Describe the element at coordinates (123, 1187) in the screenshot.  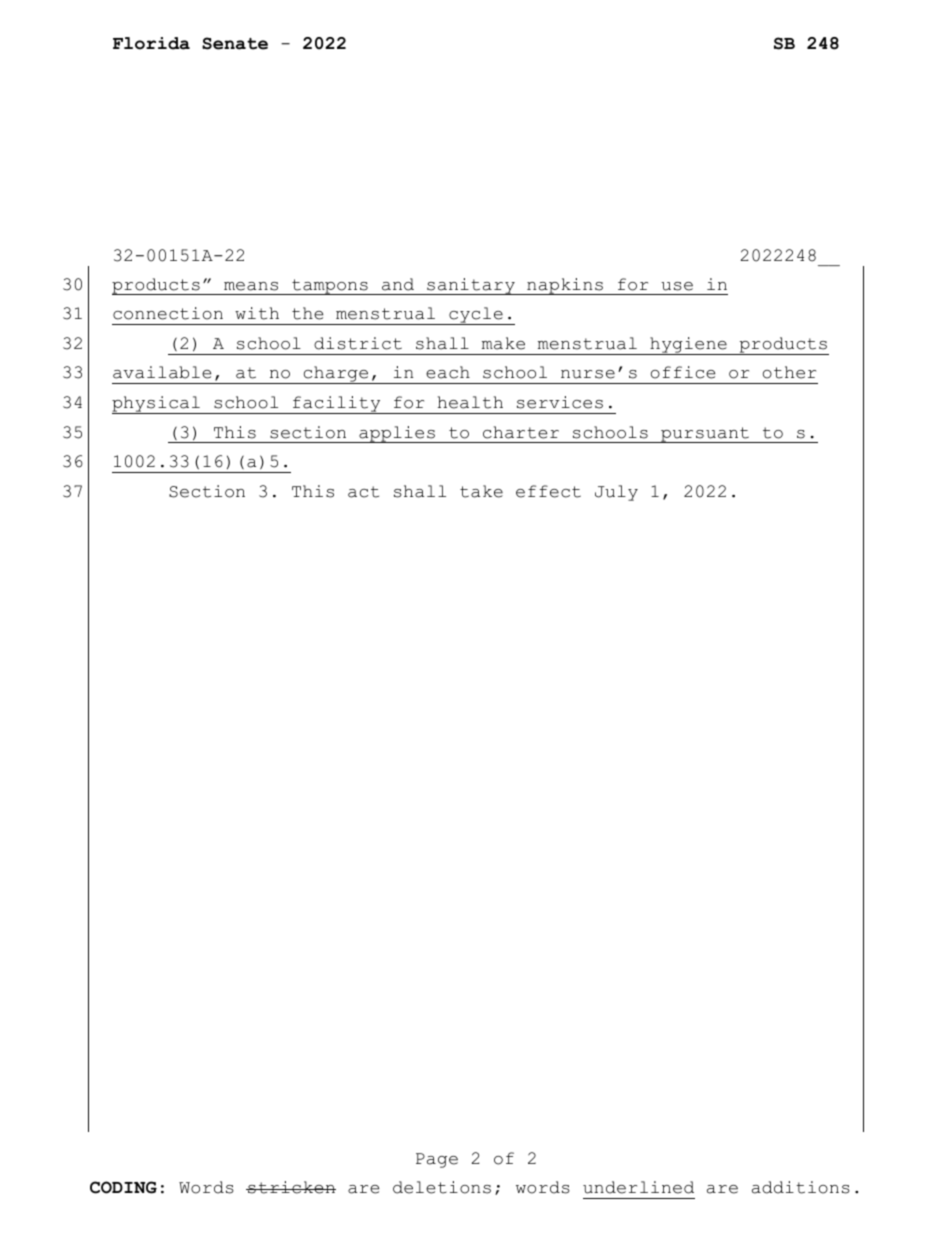
I see `CODING` at that location.
